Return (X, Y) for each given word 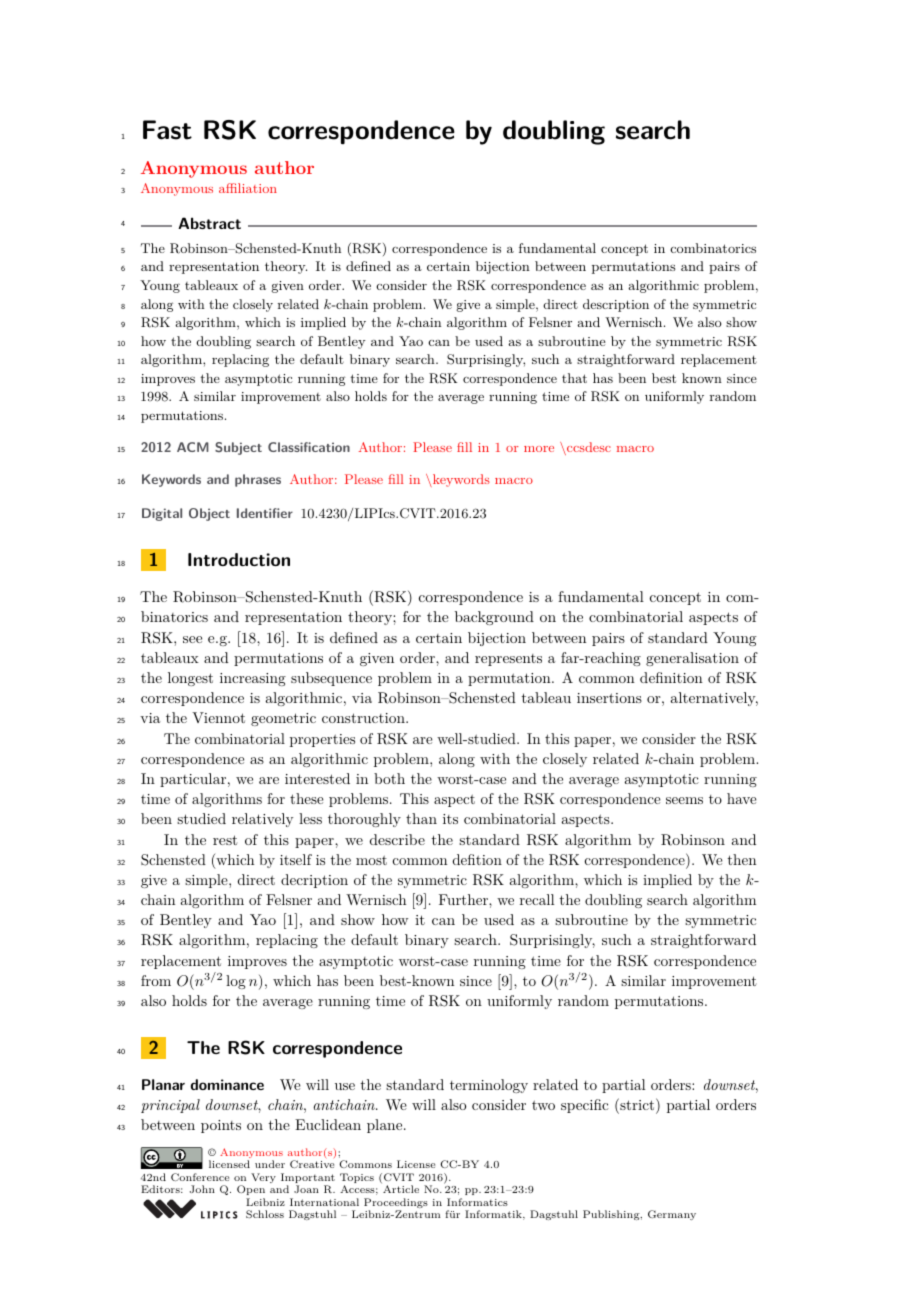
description (616, 305)
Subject (238, 448)
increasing (253, 679)
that (574, 378)
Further (464, 899)
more (539, 449)
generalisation (692, 659)
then (741, 859)
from (156, 980)
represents (508, 660)
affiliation (248, 188)
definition (671, 677)
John (202, 1189)
